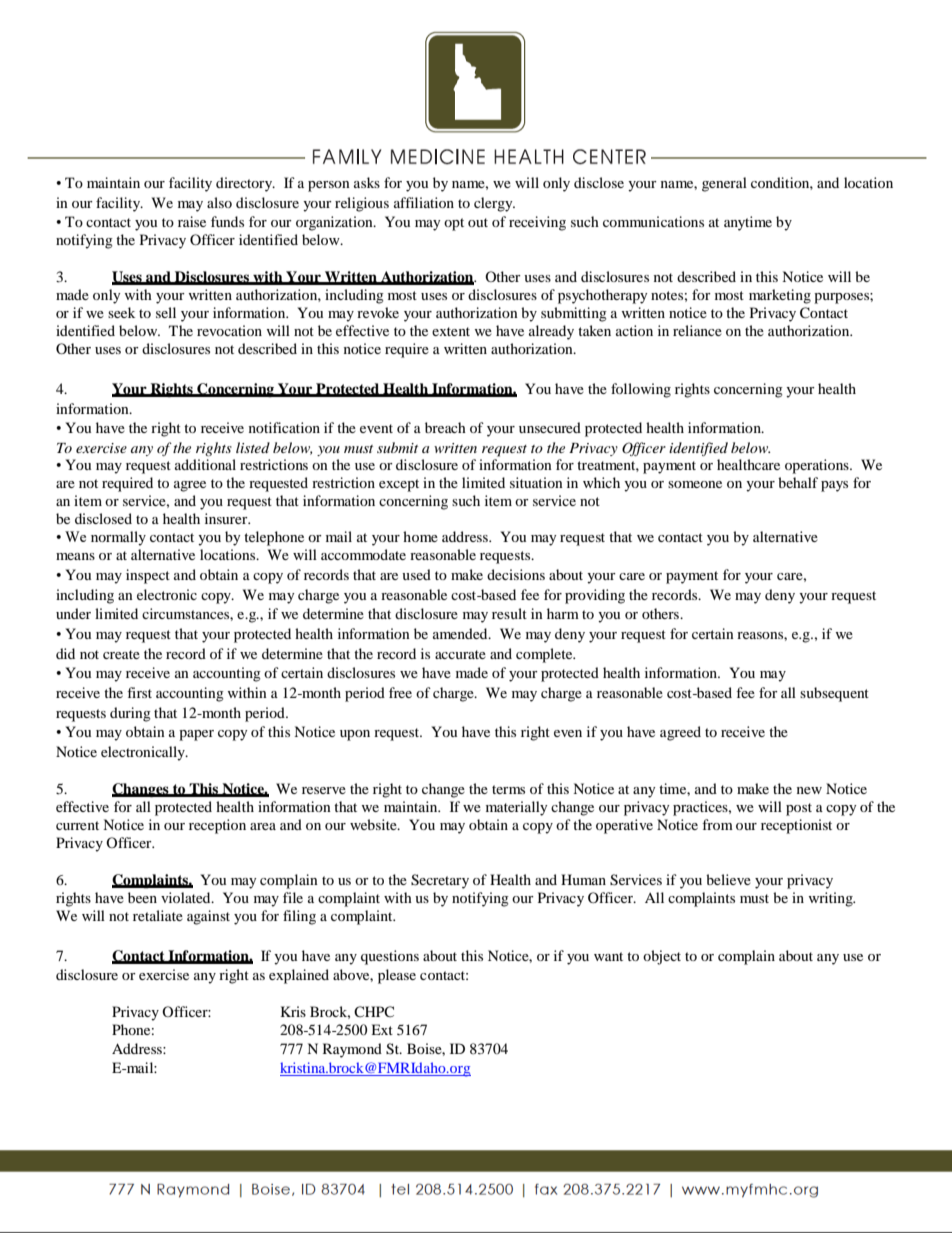  I want to click on providing, so click(595, 596).
